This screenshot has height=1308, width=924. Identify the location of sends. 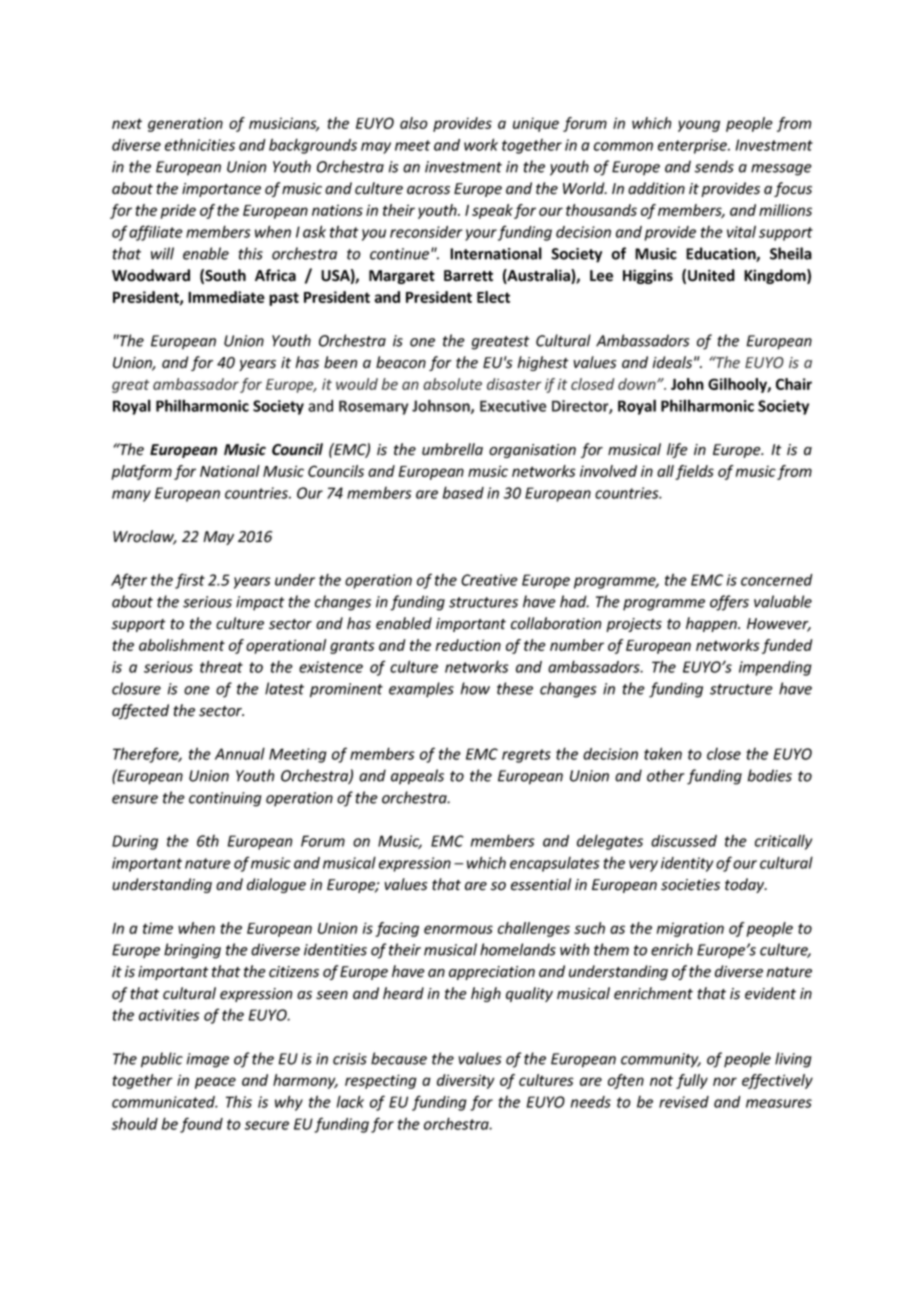
(714, 166).
